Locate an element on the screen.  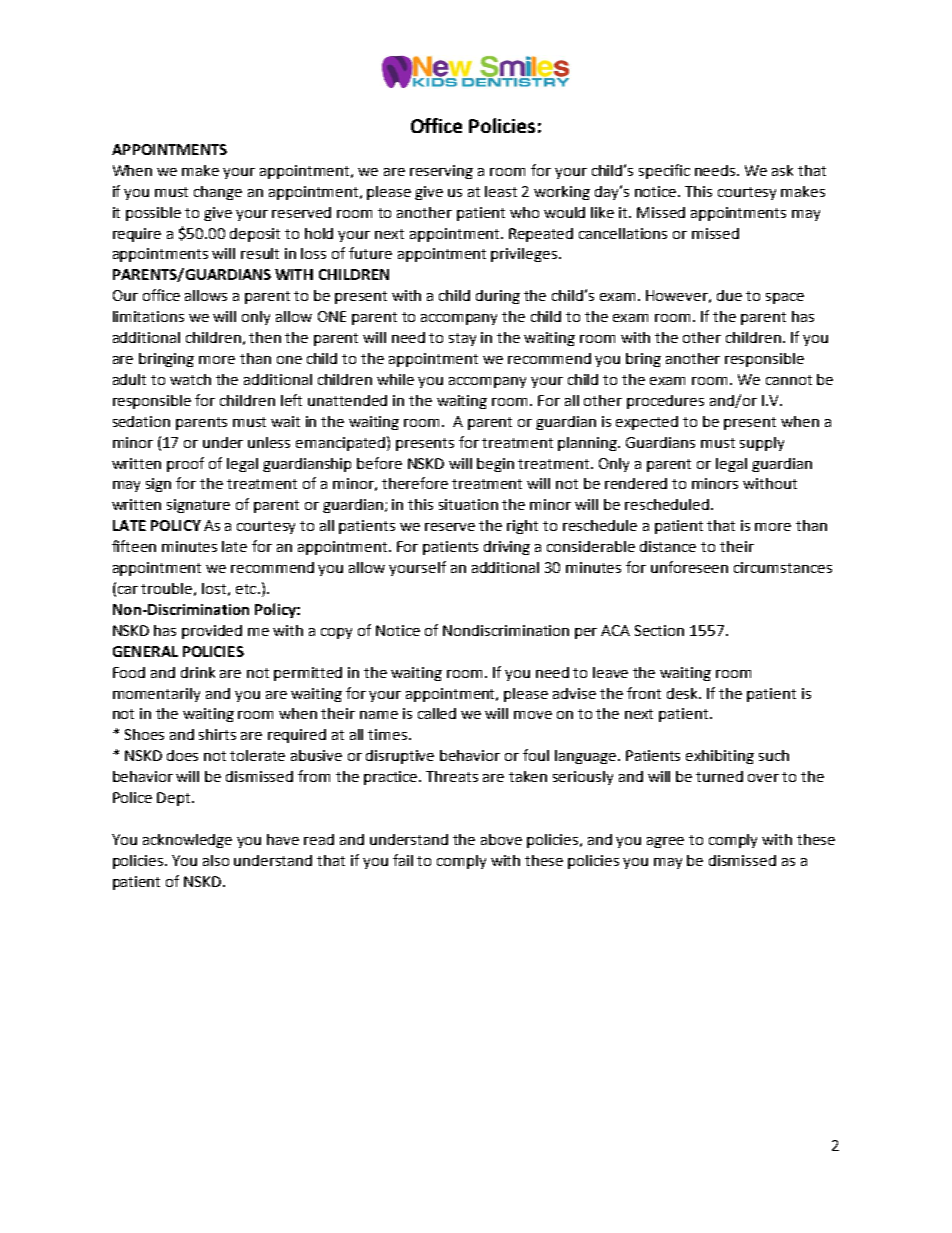
reserving is located at coordinates (441, 172).
